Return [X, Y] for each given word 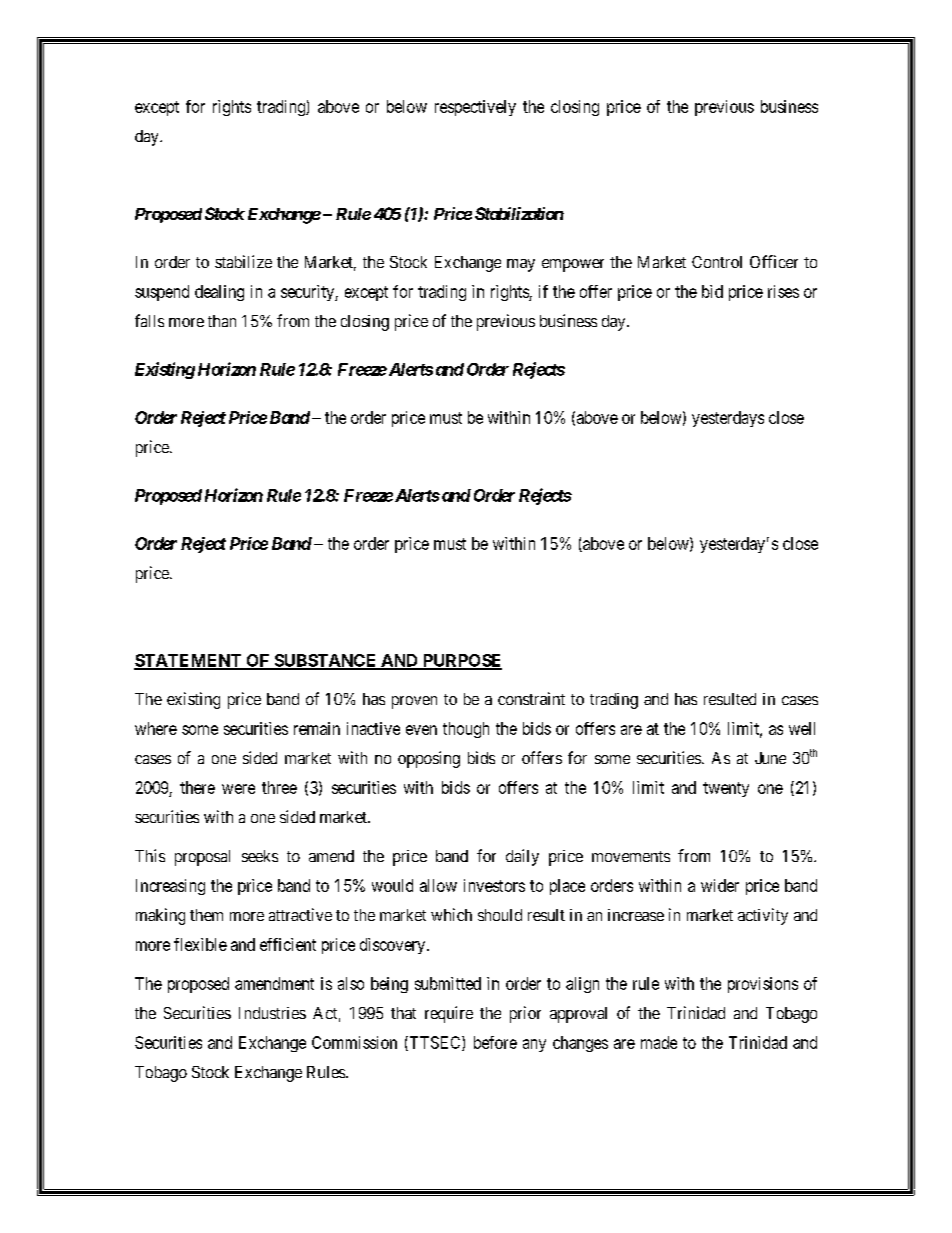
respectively [475, 108]
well [802, 728]
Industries [272, 1013]
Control [717, 262]
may [521, 265]
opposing [429, 759]
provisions [763, 985]
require [449, 1014]
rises [783, 291]
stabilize [243, 261]
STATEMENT [189, 661]
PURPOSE [461, 661]
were [238, 789]
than [222, 321]
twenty [726, 789]
